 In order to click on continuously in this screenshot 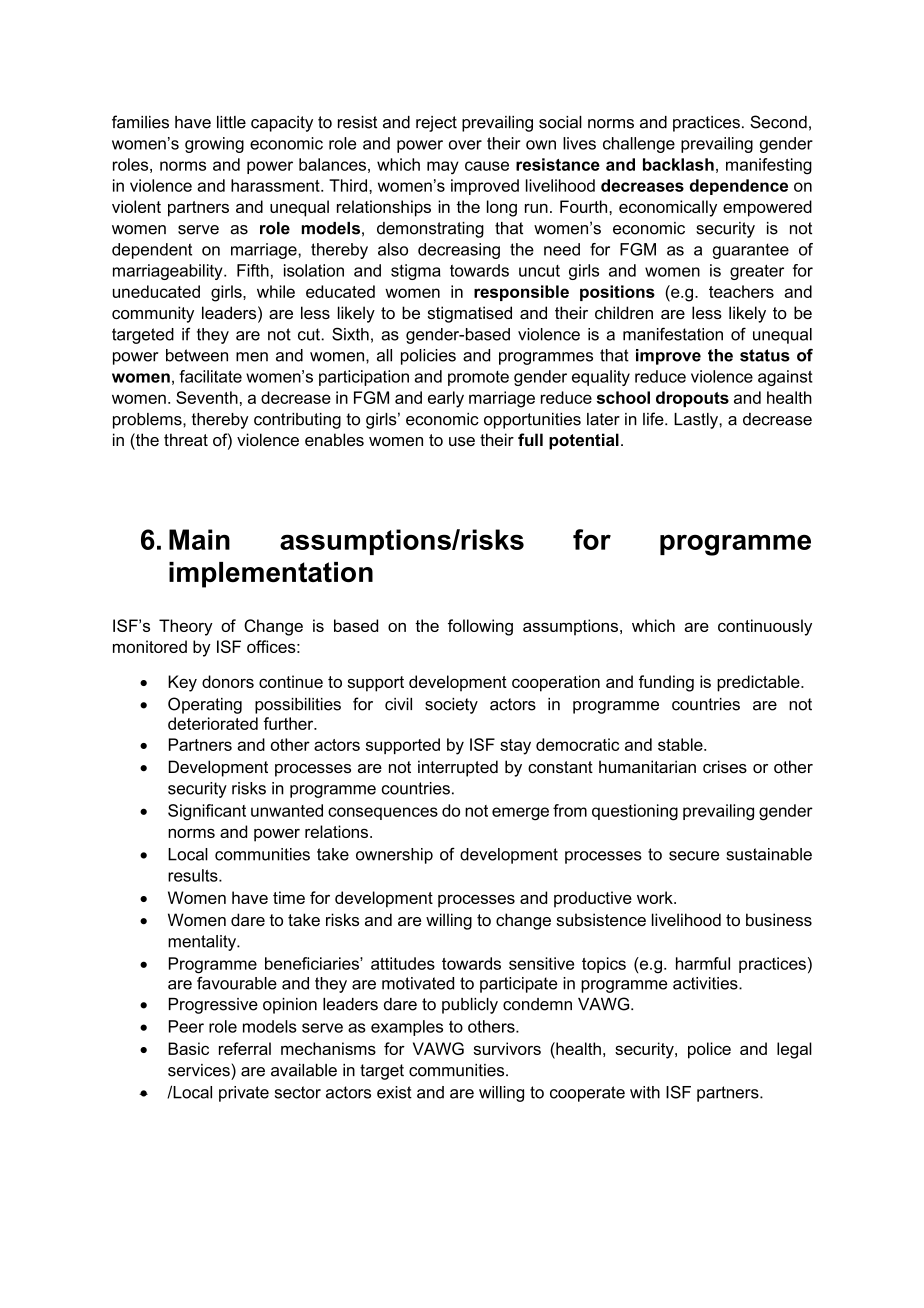, I will do `click(765, 627)`.
